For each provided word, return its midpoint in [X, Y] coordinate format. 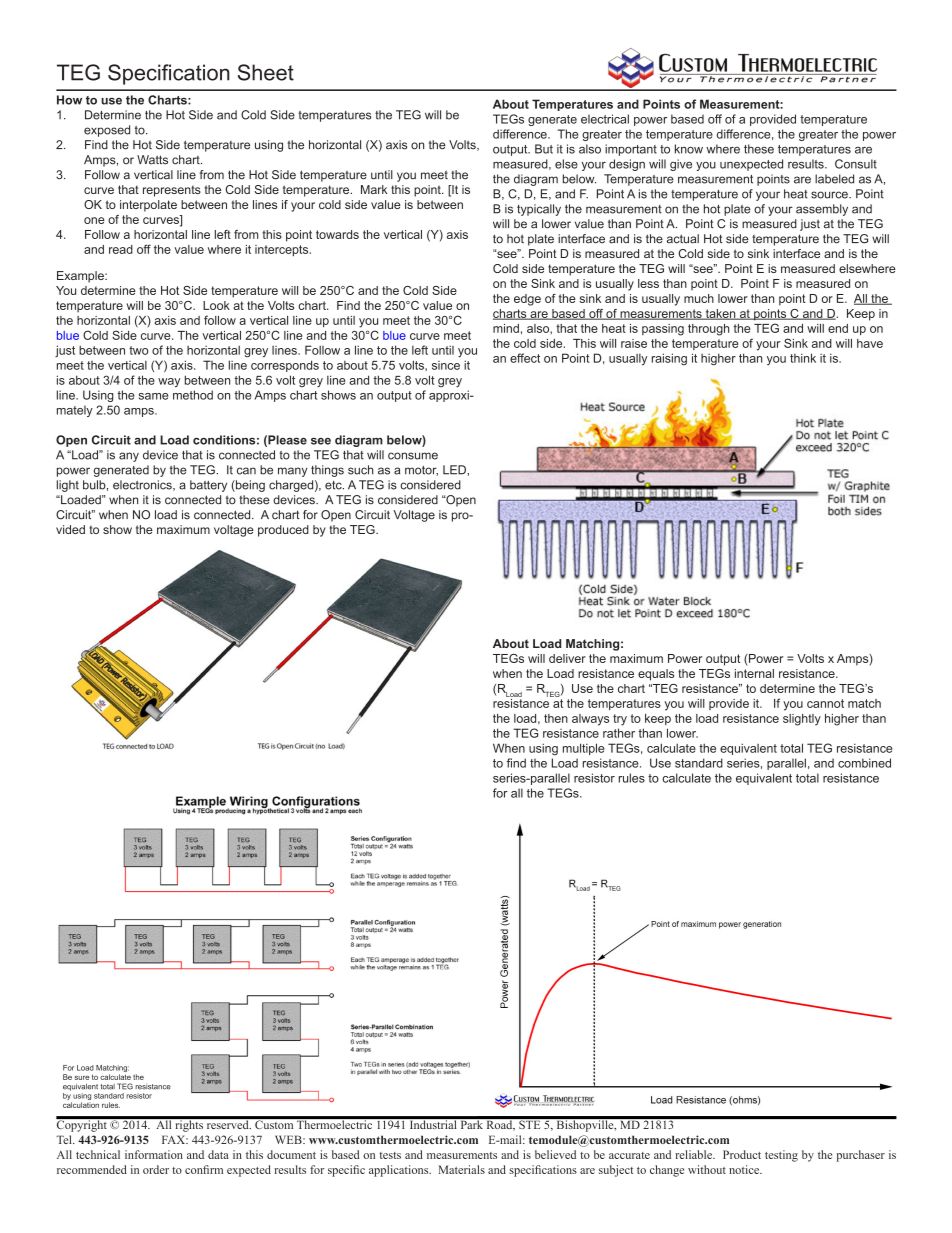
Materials [462, 1169]
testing [781, 1156]
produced [283, 531]
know [689, 149]
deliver [567, 658]
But [544, 149]
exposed [107, 131]
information [154, 1154]
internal [754, 673]
